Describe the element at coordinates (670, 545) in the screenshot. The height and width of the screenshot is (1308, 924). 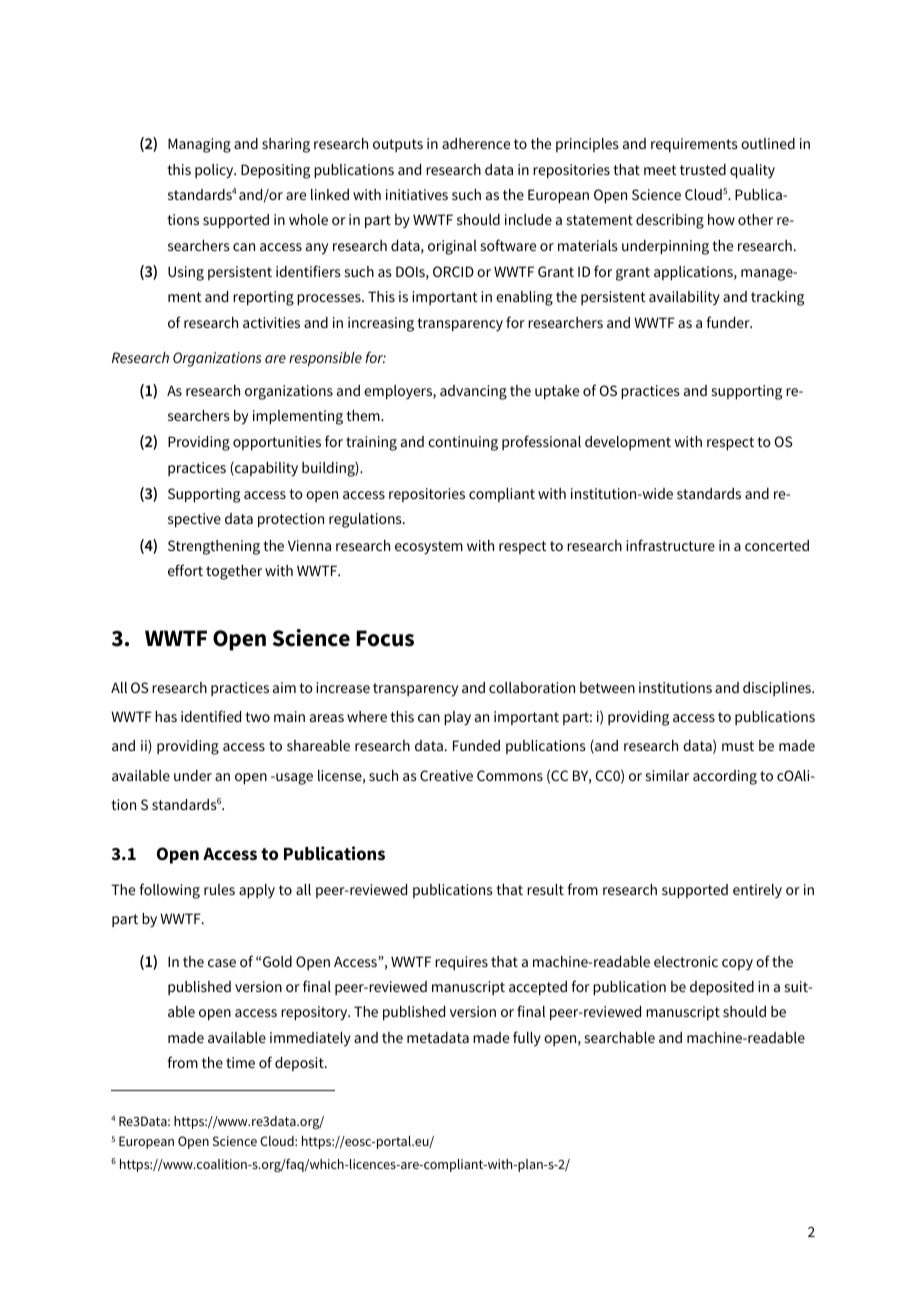
I see `infrastructure` at that location.
